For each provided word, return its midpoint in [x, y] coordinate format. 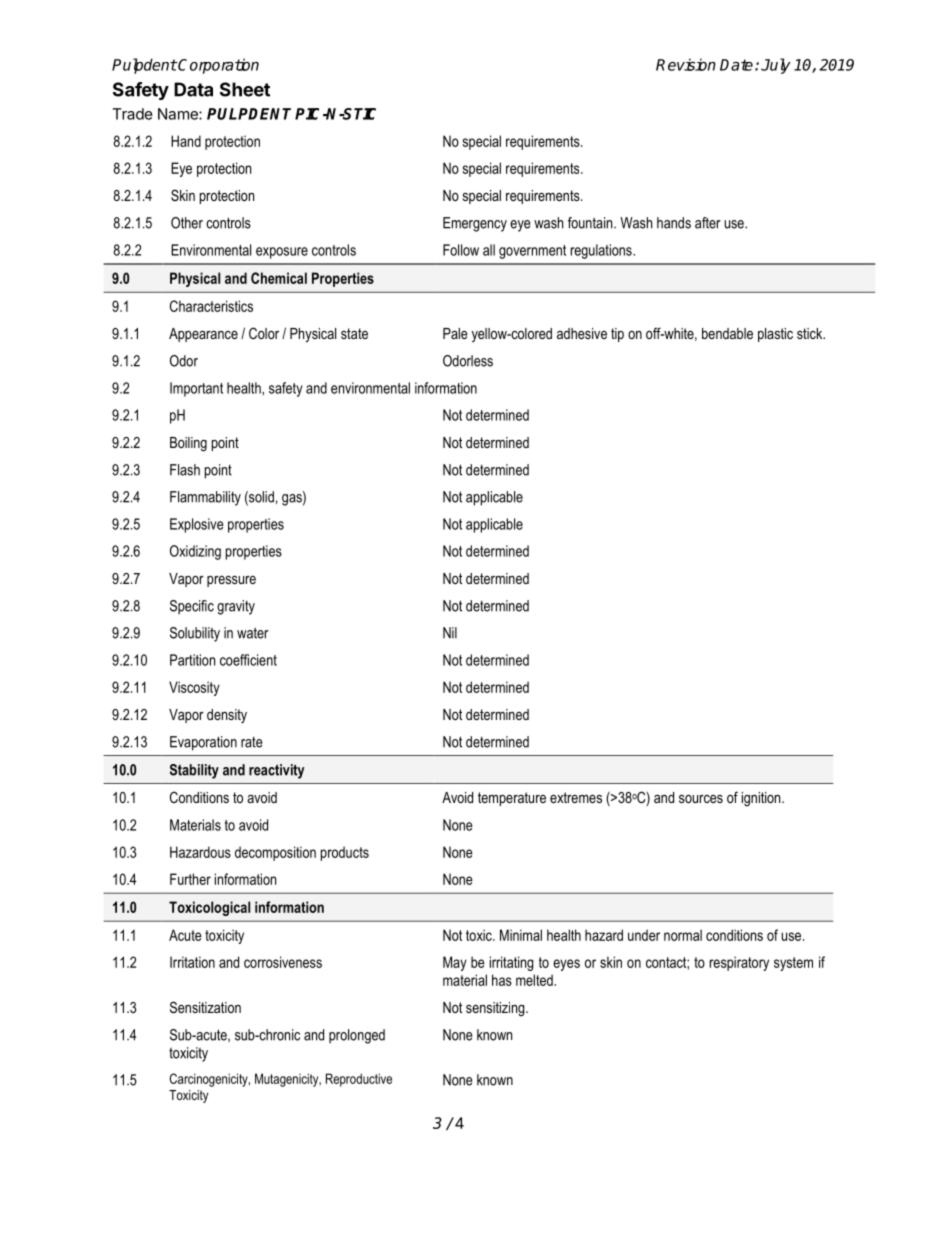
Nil [450, 632]
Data [193, 89]
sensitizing [496, 1009]
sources [701, 798]
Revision [686, 64]
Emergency [475, 224]
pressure [231, 581]
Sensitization [205, 1007]
